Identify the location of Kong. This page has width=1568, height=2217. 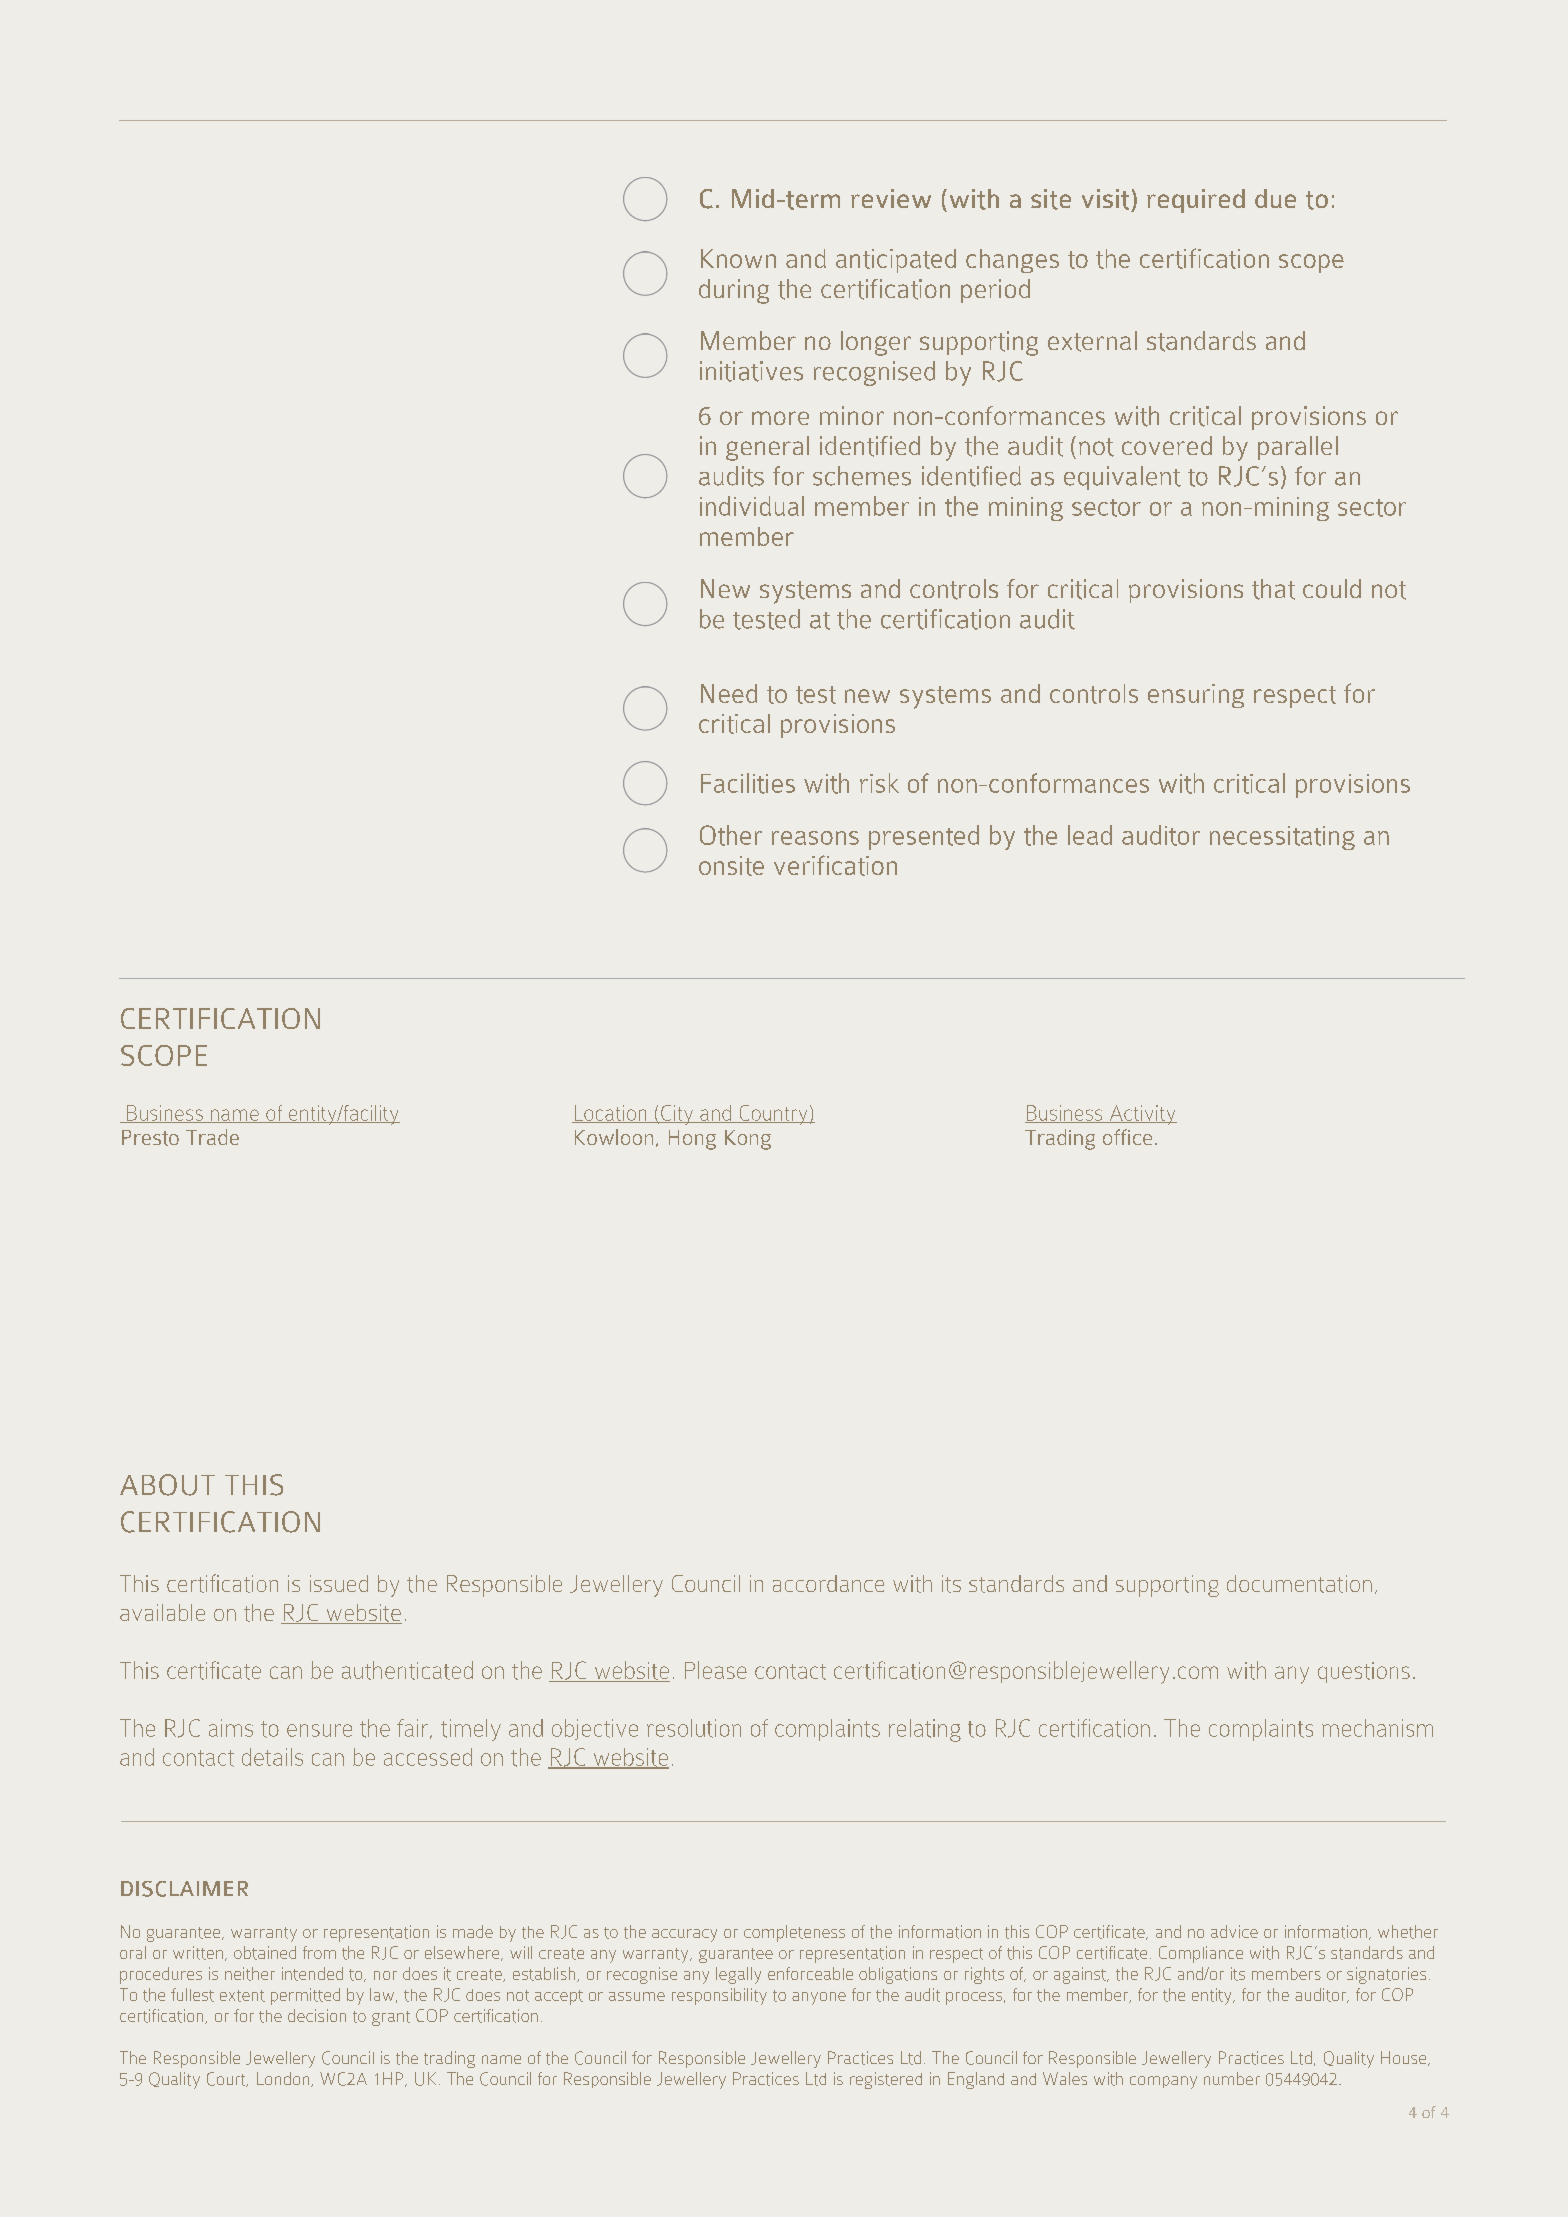
(748, 1140).
